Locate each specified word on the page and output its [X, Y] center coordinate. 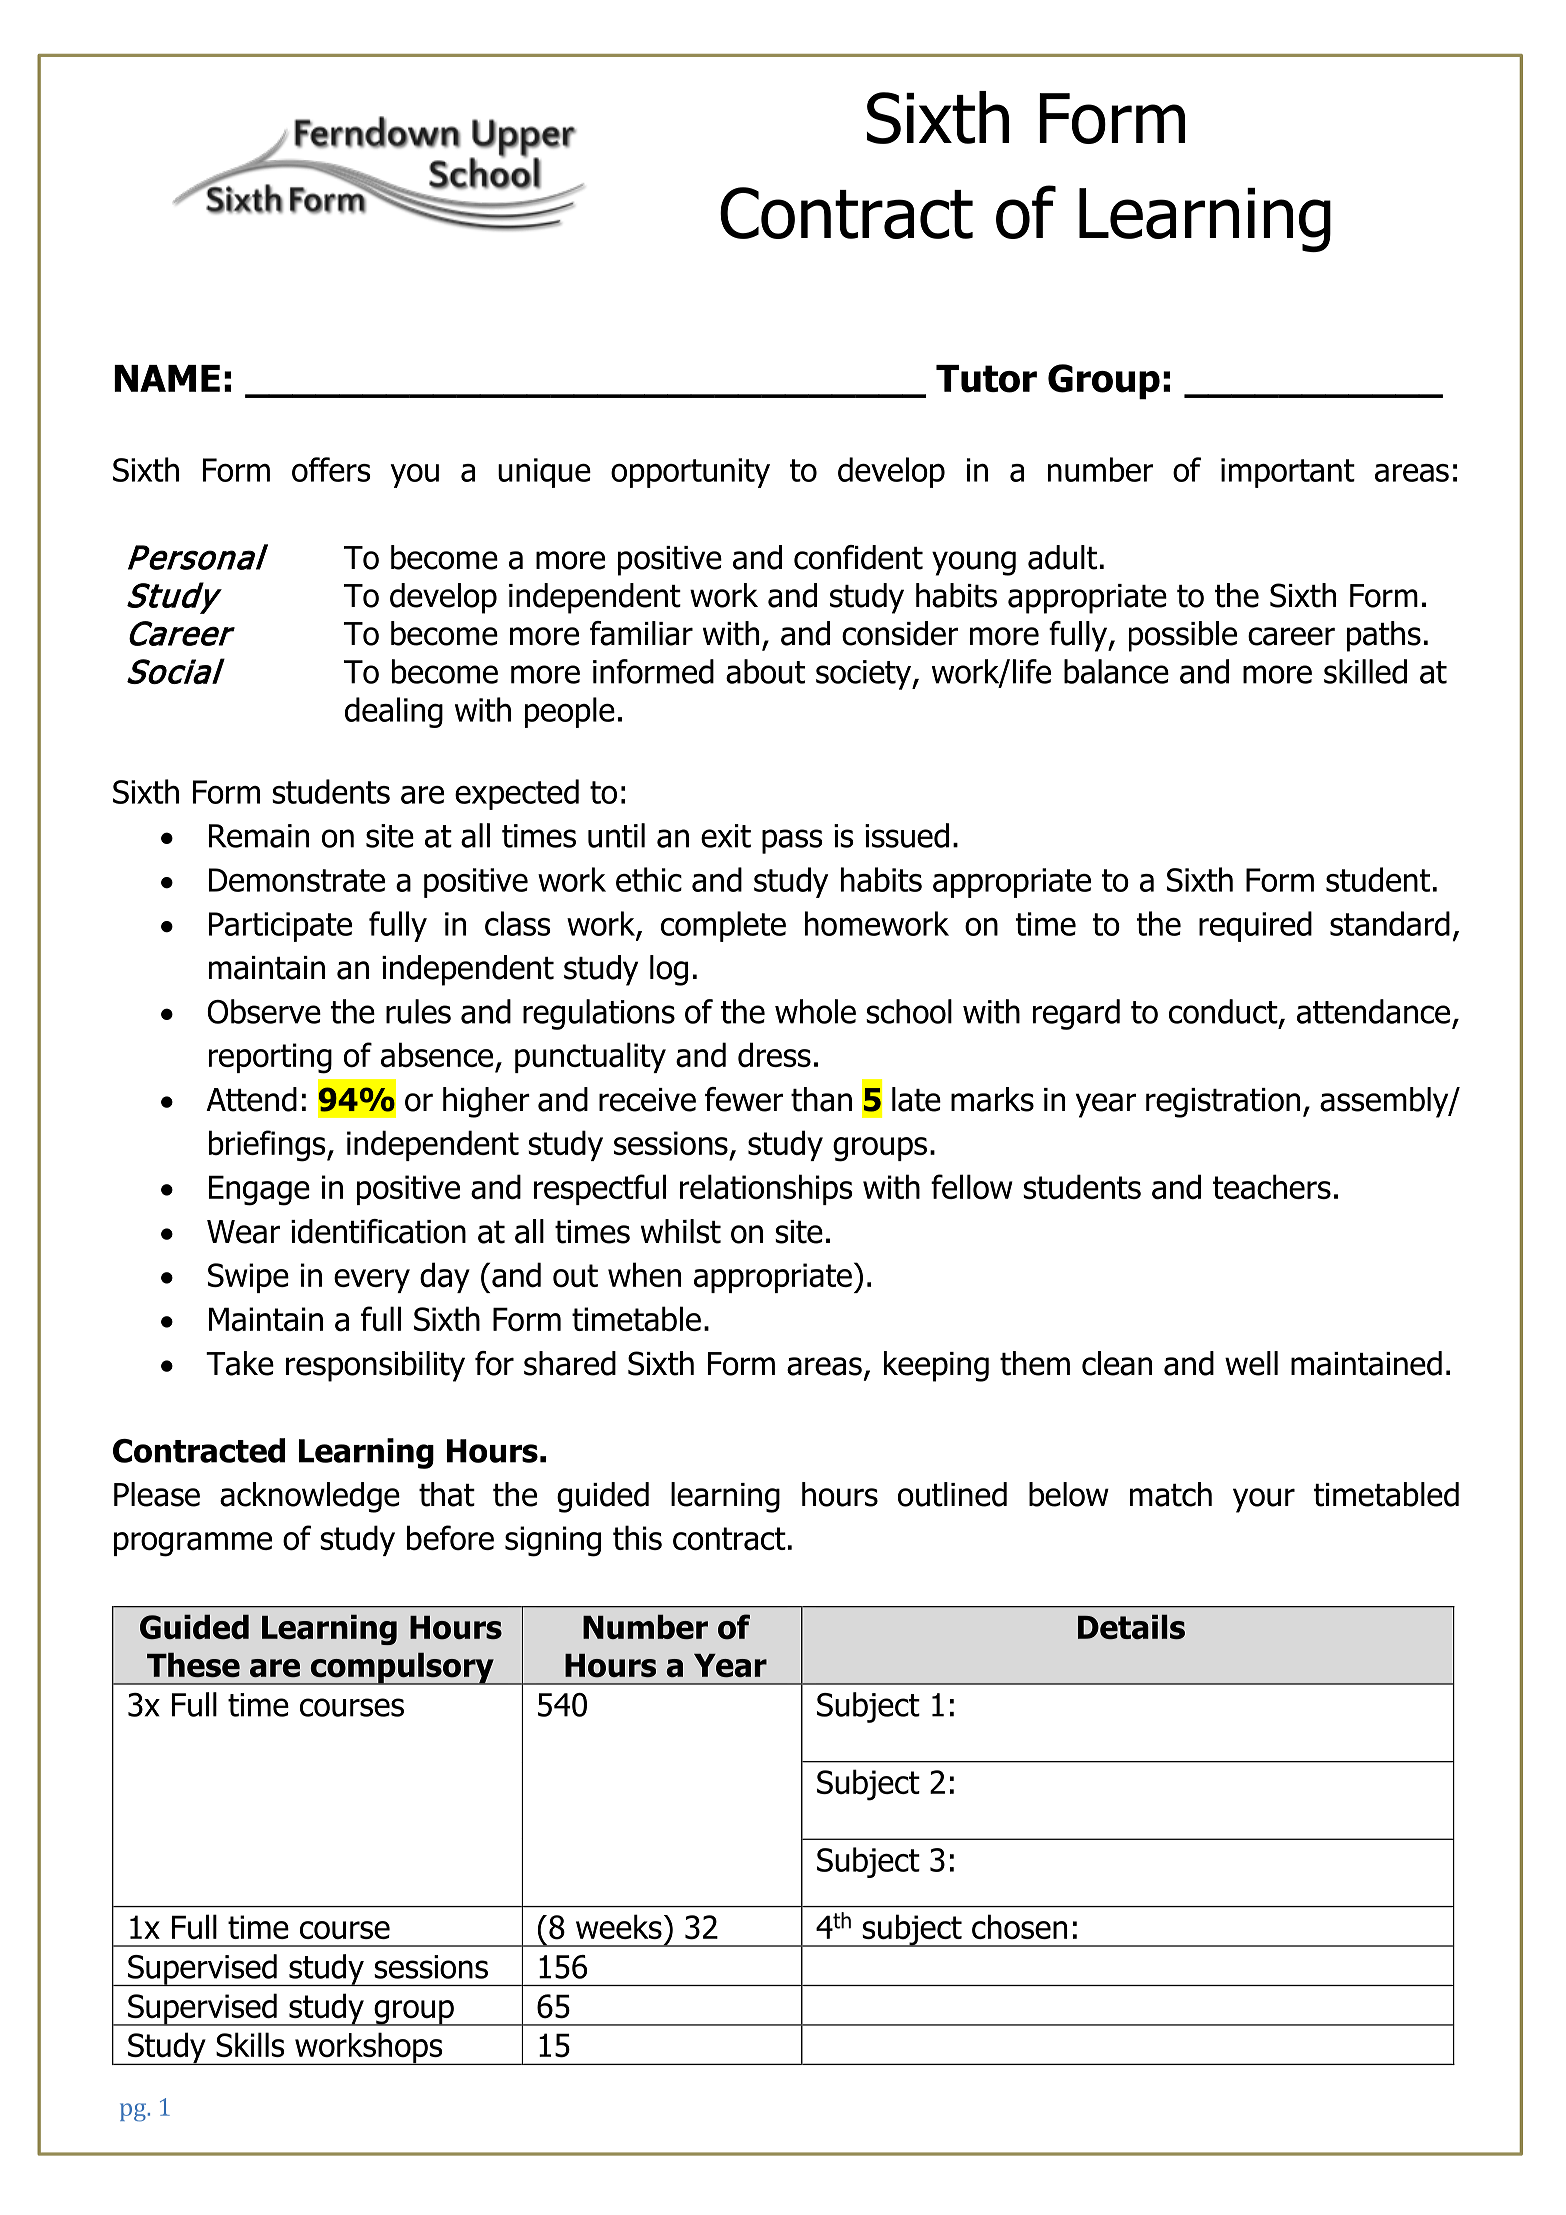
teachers [1272, 1187]
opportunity [690, 473]
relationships [766, 1189]
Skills [250, 2044]
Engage [259, 1190]
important [1288, 473]
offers [331, 469]
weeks [619, 1926]
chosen [1019, 1927]
